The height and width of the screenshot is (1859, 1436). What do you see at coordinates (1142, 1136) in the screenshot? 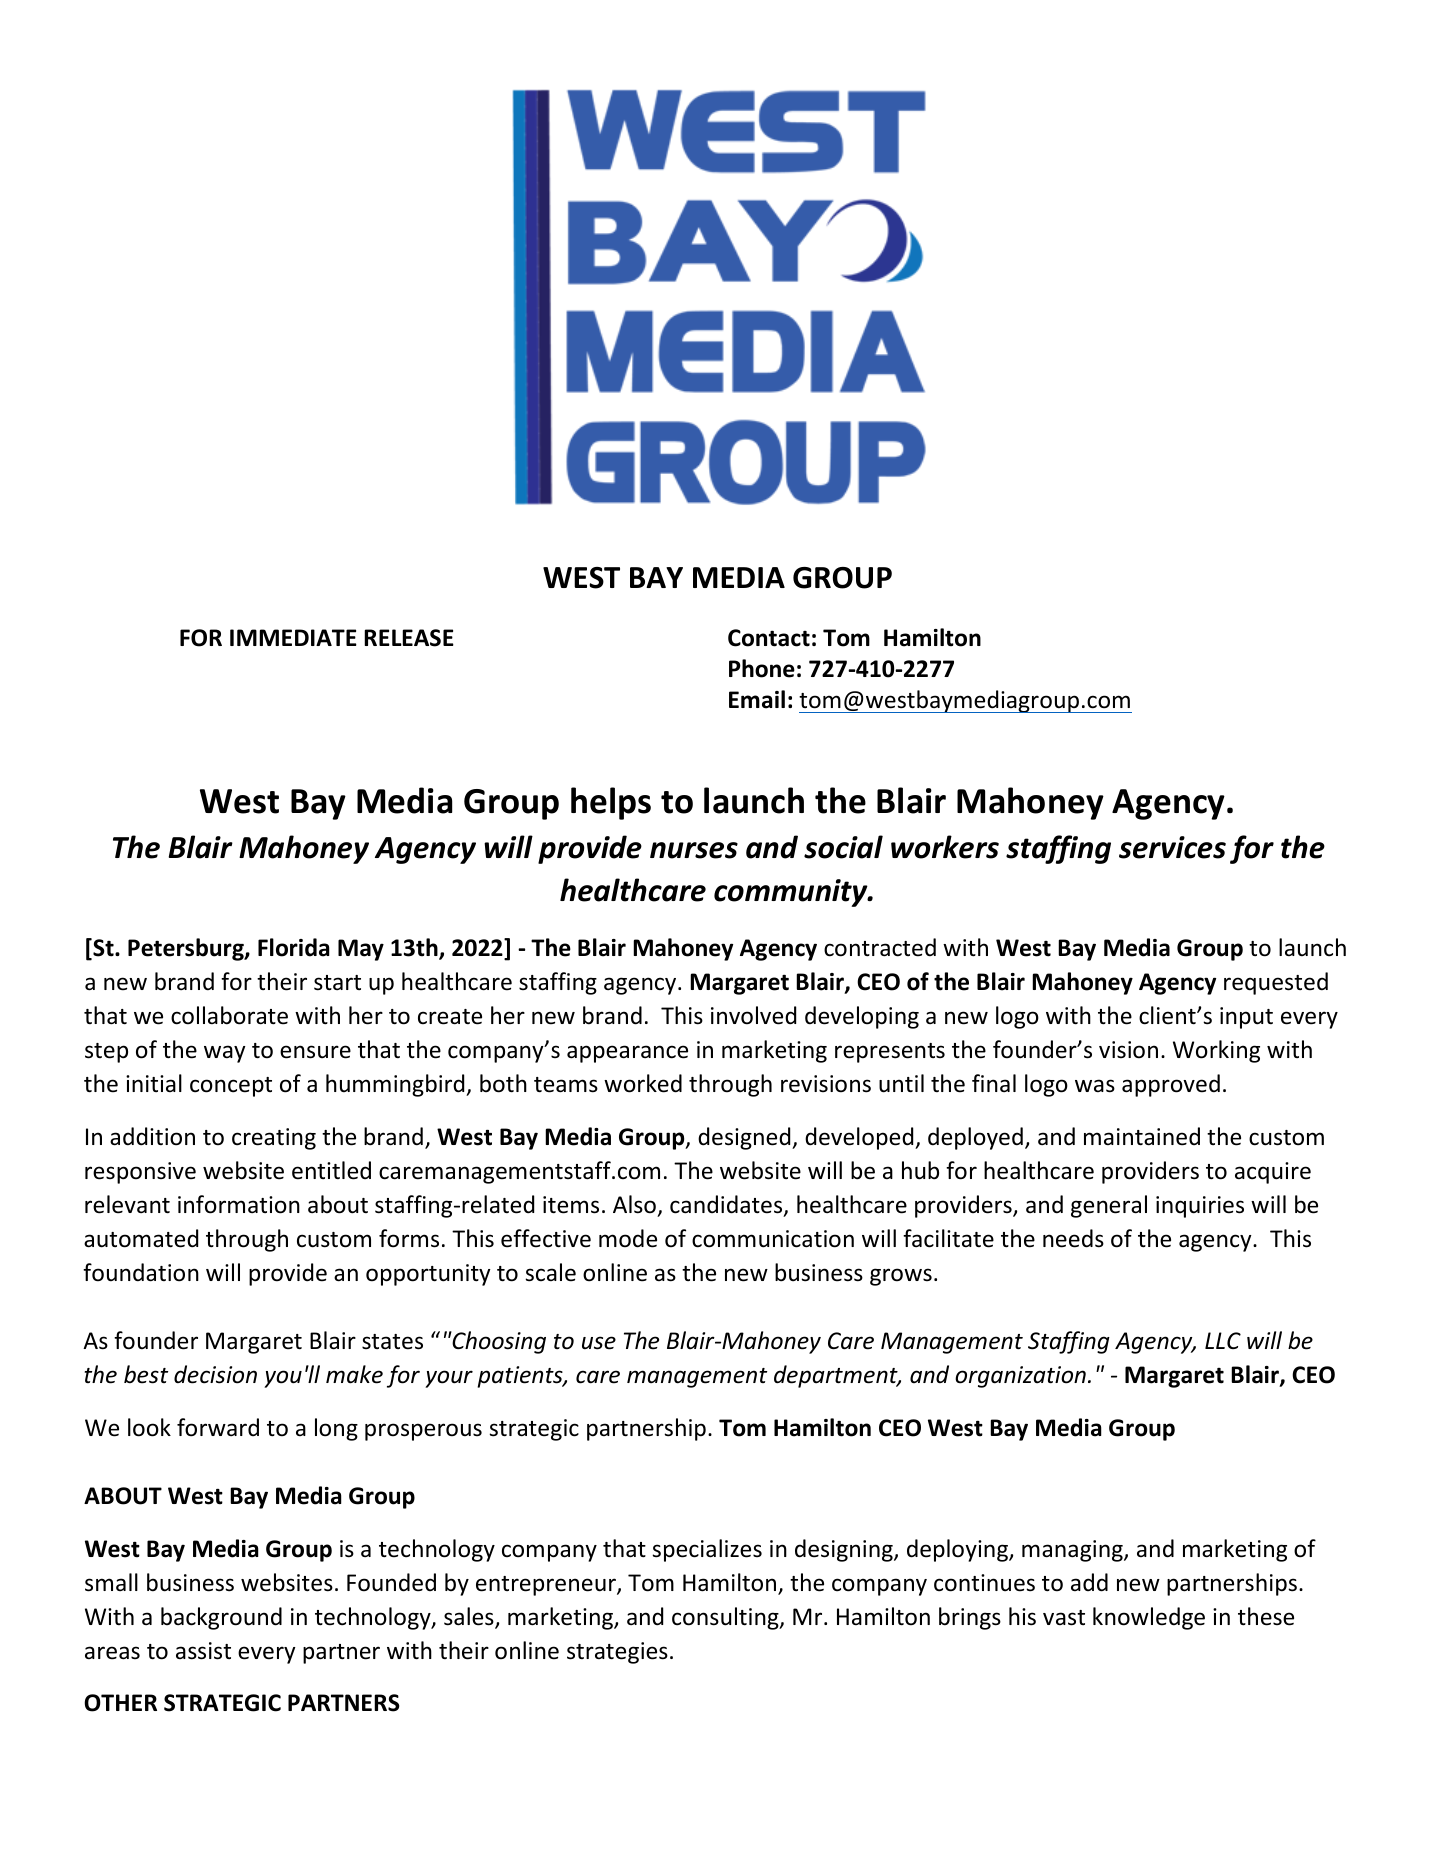
I see `maintained` at bounding box center [1142, 1136].
